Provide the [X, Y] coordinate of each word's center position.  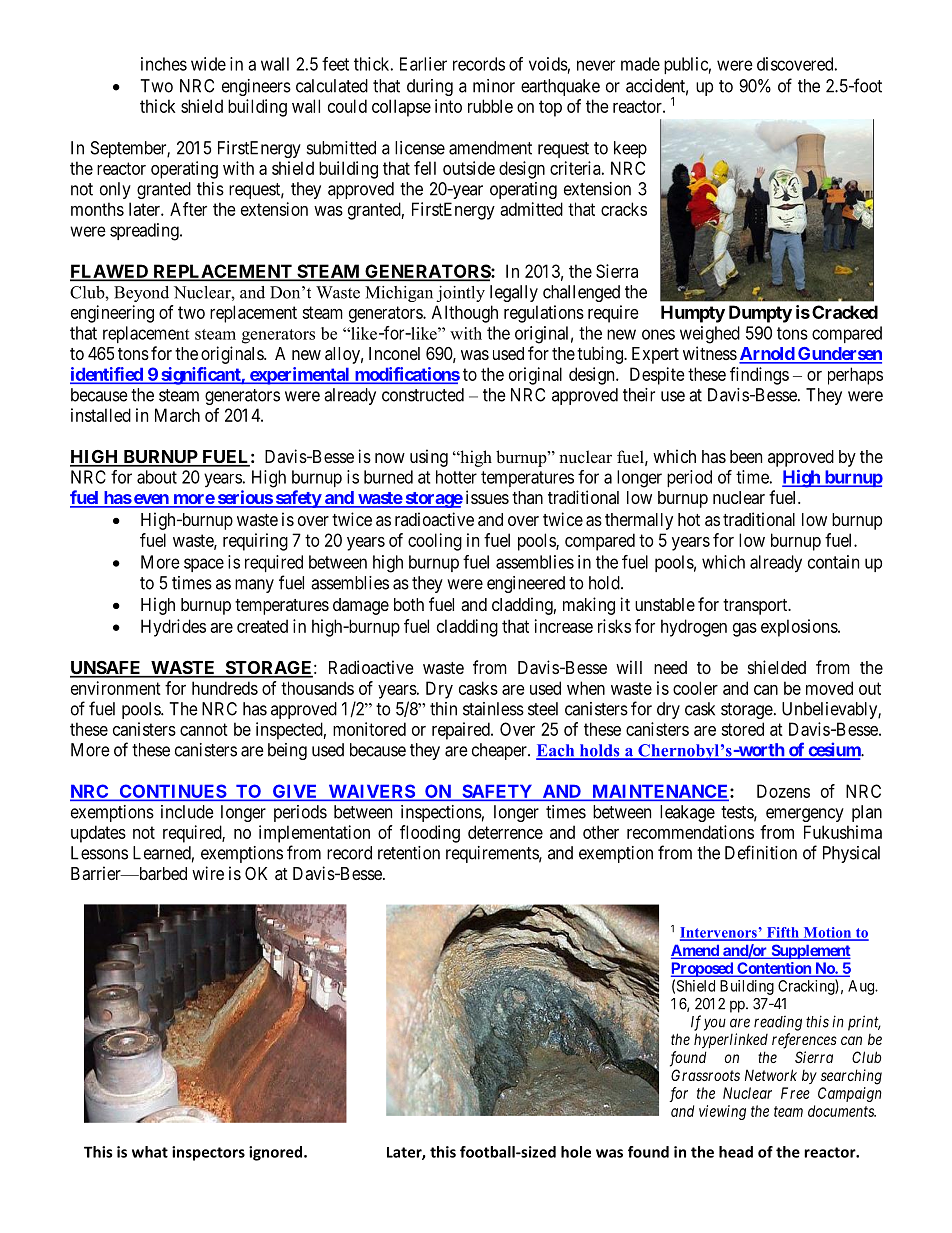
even [151, 500]
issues [487, 497]
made [640, 64]
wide [208, 64]
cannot [204, 729]
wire [208, 873]
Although [465, 314]
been [746, 456]
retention [409, 853]
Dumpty [760, 314]
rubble [490, 106]
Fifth [782, 933]
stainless [493, 709]
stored [742, 729]
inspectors [208, 1153]
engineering [112, 314]
